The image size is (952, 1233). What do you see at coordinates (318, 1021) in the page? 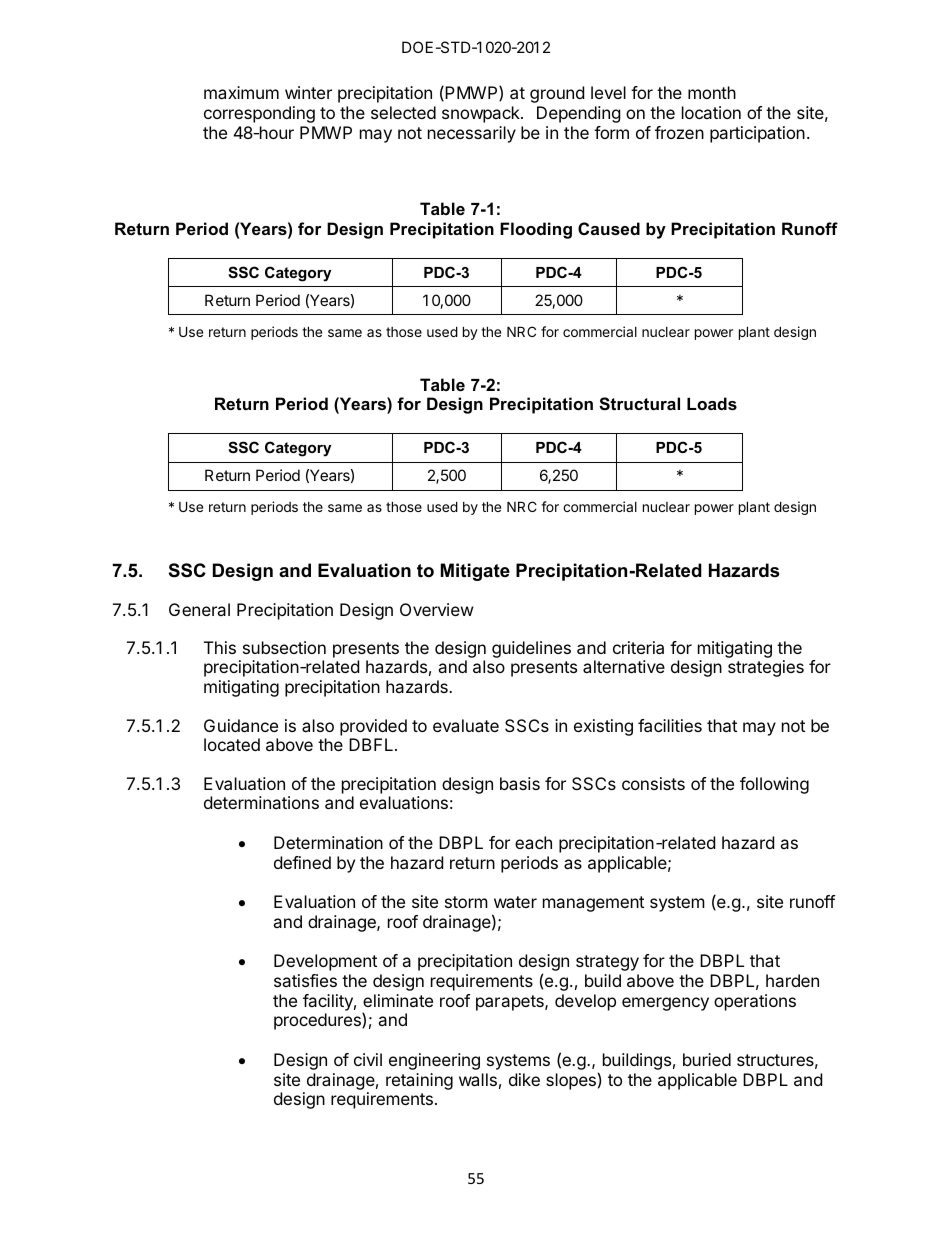
I see `procedures` at bounding box center [318, 1021].
